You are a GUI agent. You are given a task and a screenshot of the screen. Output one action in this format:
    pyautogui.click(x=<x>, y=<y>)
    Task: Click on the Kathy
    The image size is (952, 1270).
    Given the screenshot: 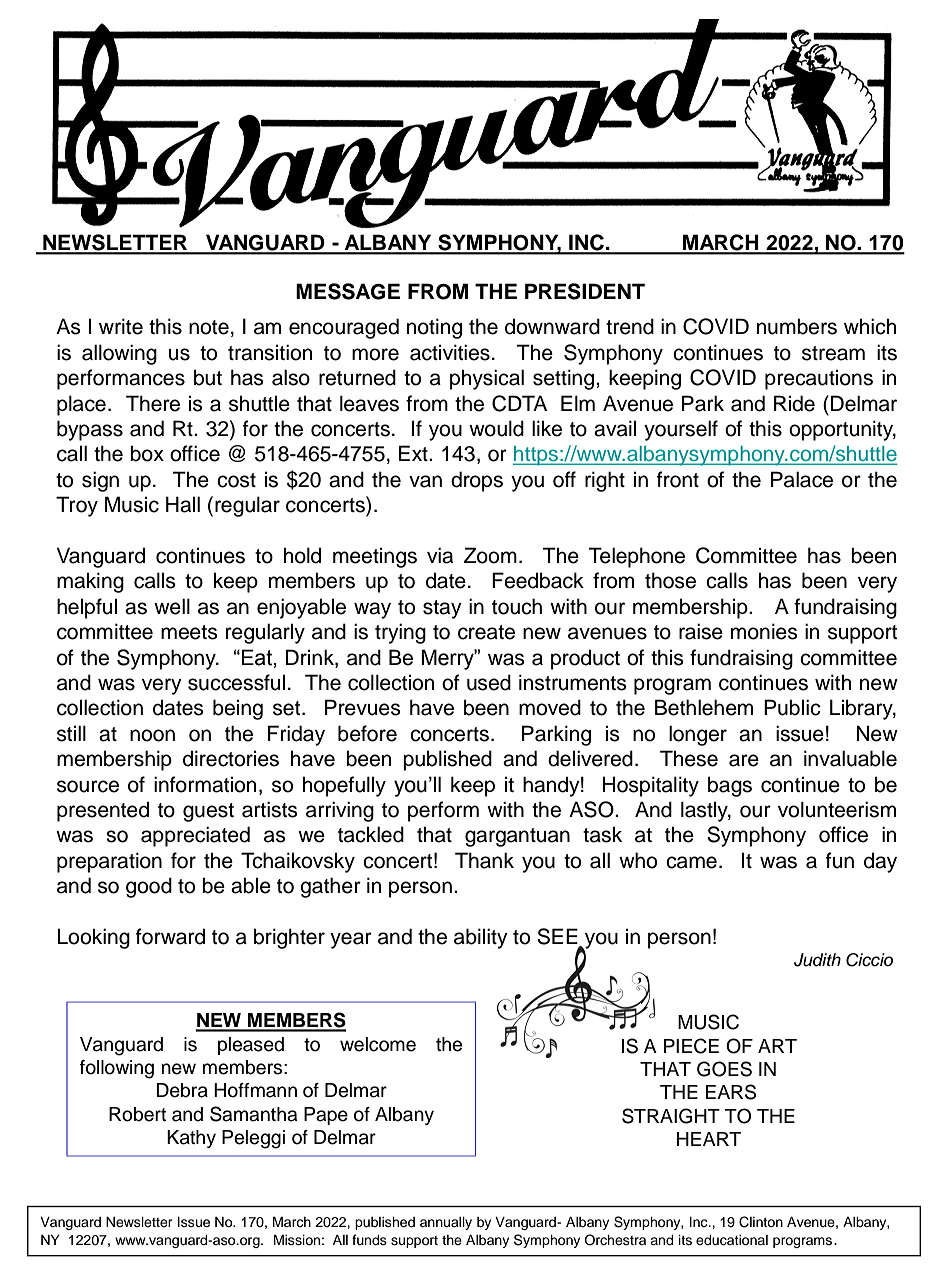 What is the action you would take?
    pyautogui.click(x=191, y=1139)
